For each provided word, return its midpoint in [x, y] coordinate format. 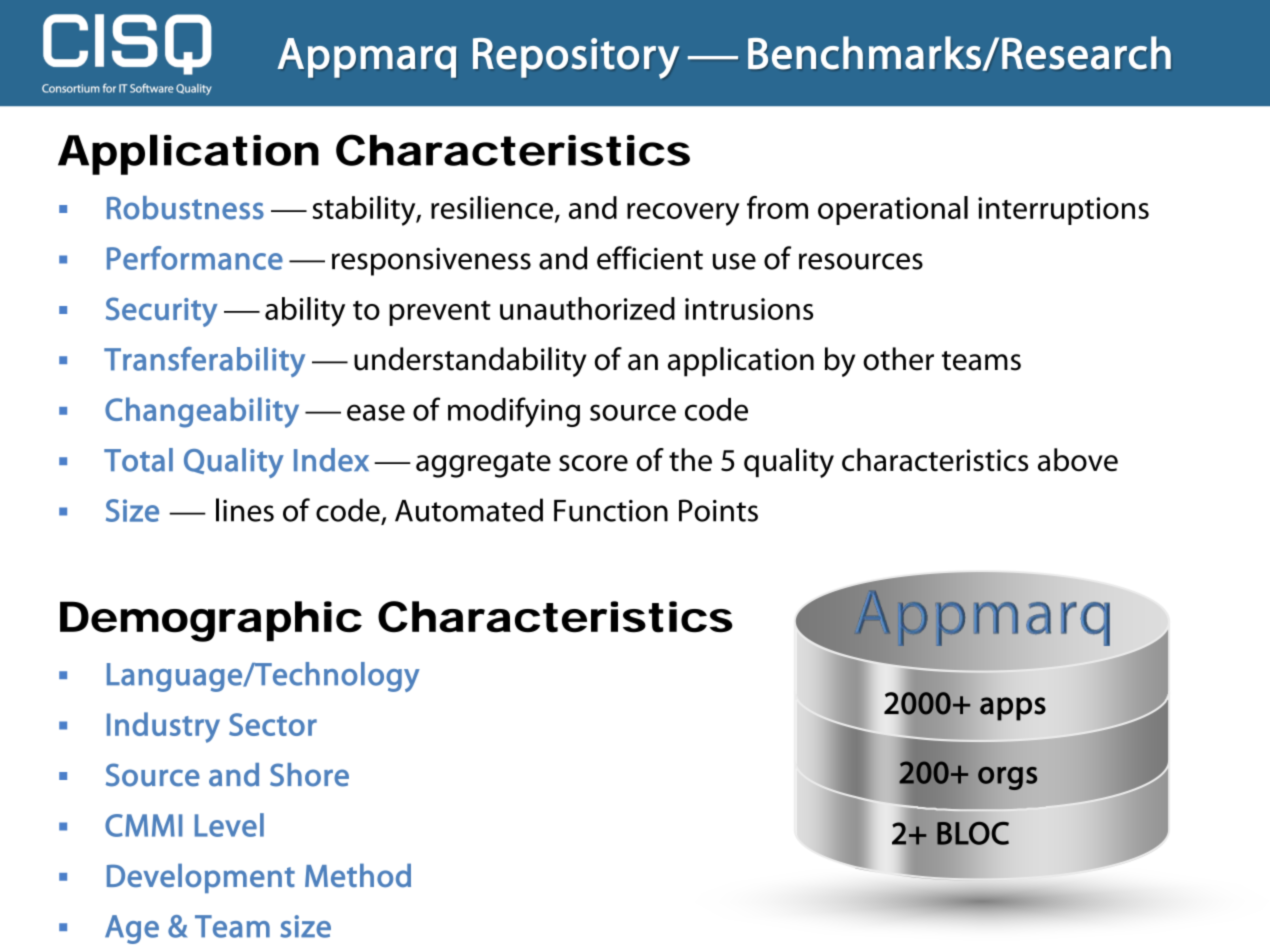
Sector [273, 724]
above [1078, 460]
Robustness [185, 208]
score [593, 463]
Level [229, 825]
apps [1013, 709]
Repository [576, 58]
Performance [195, 258]
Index [331, 460]
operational [893, 210]
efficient [650, 258]
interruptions [1063, 211]
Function [611, 511]
